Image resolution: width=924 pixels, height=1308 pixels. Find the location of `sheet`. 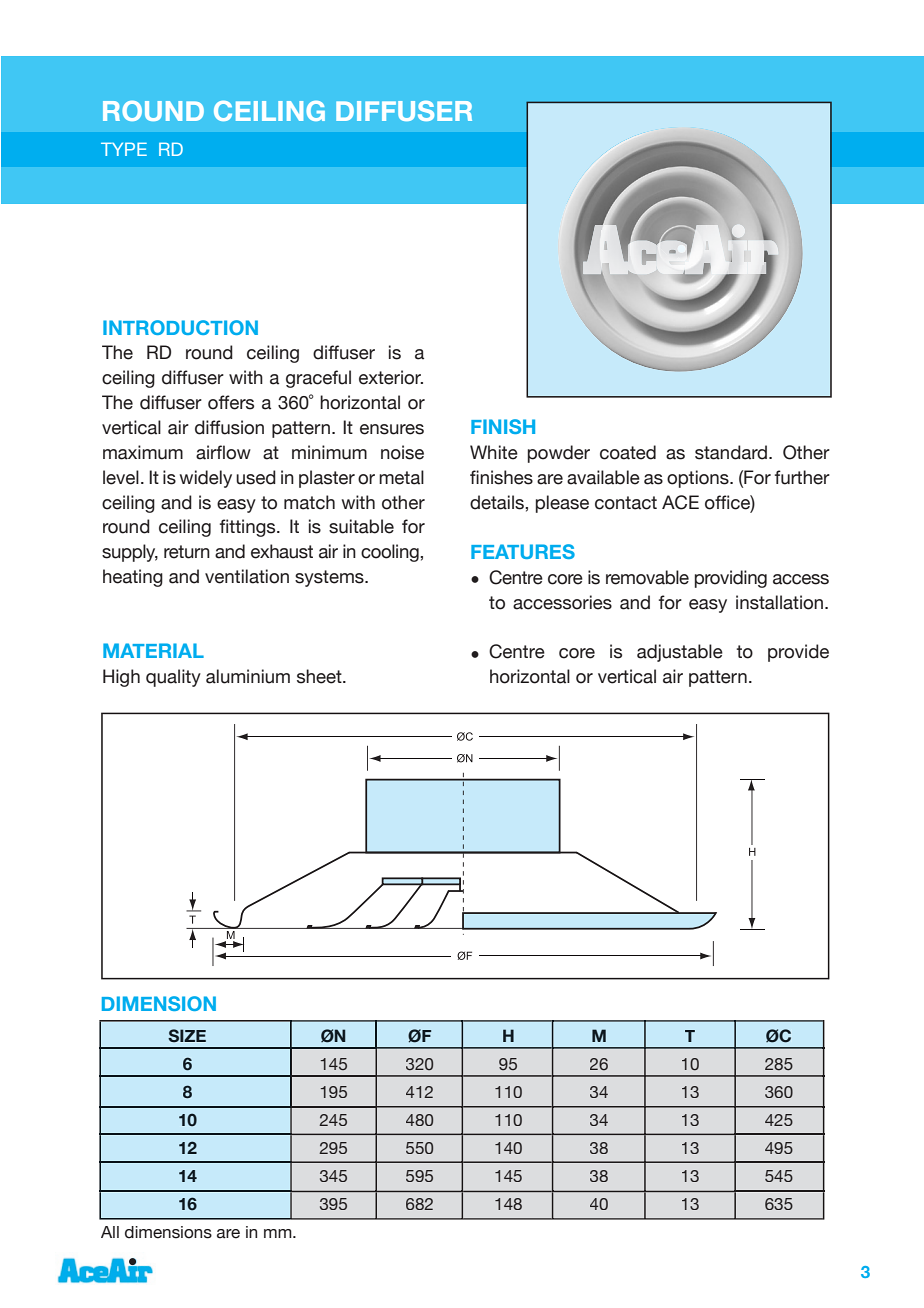

sheet is located at coordinates (320, 676).
